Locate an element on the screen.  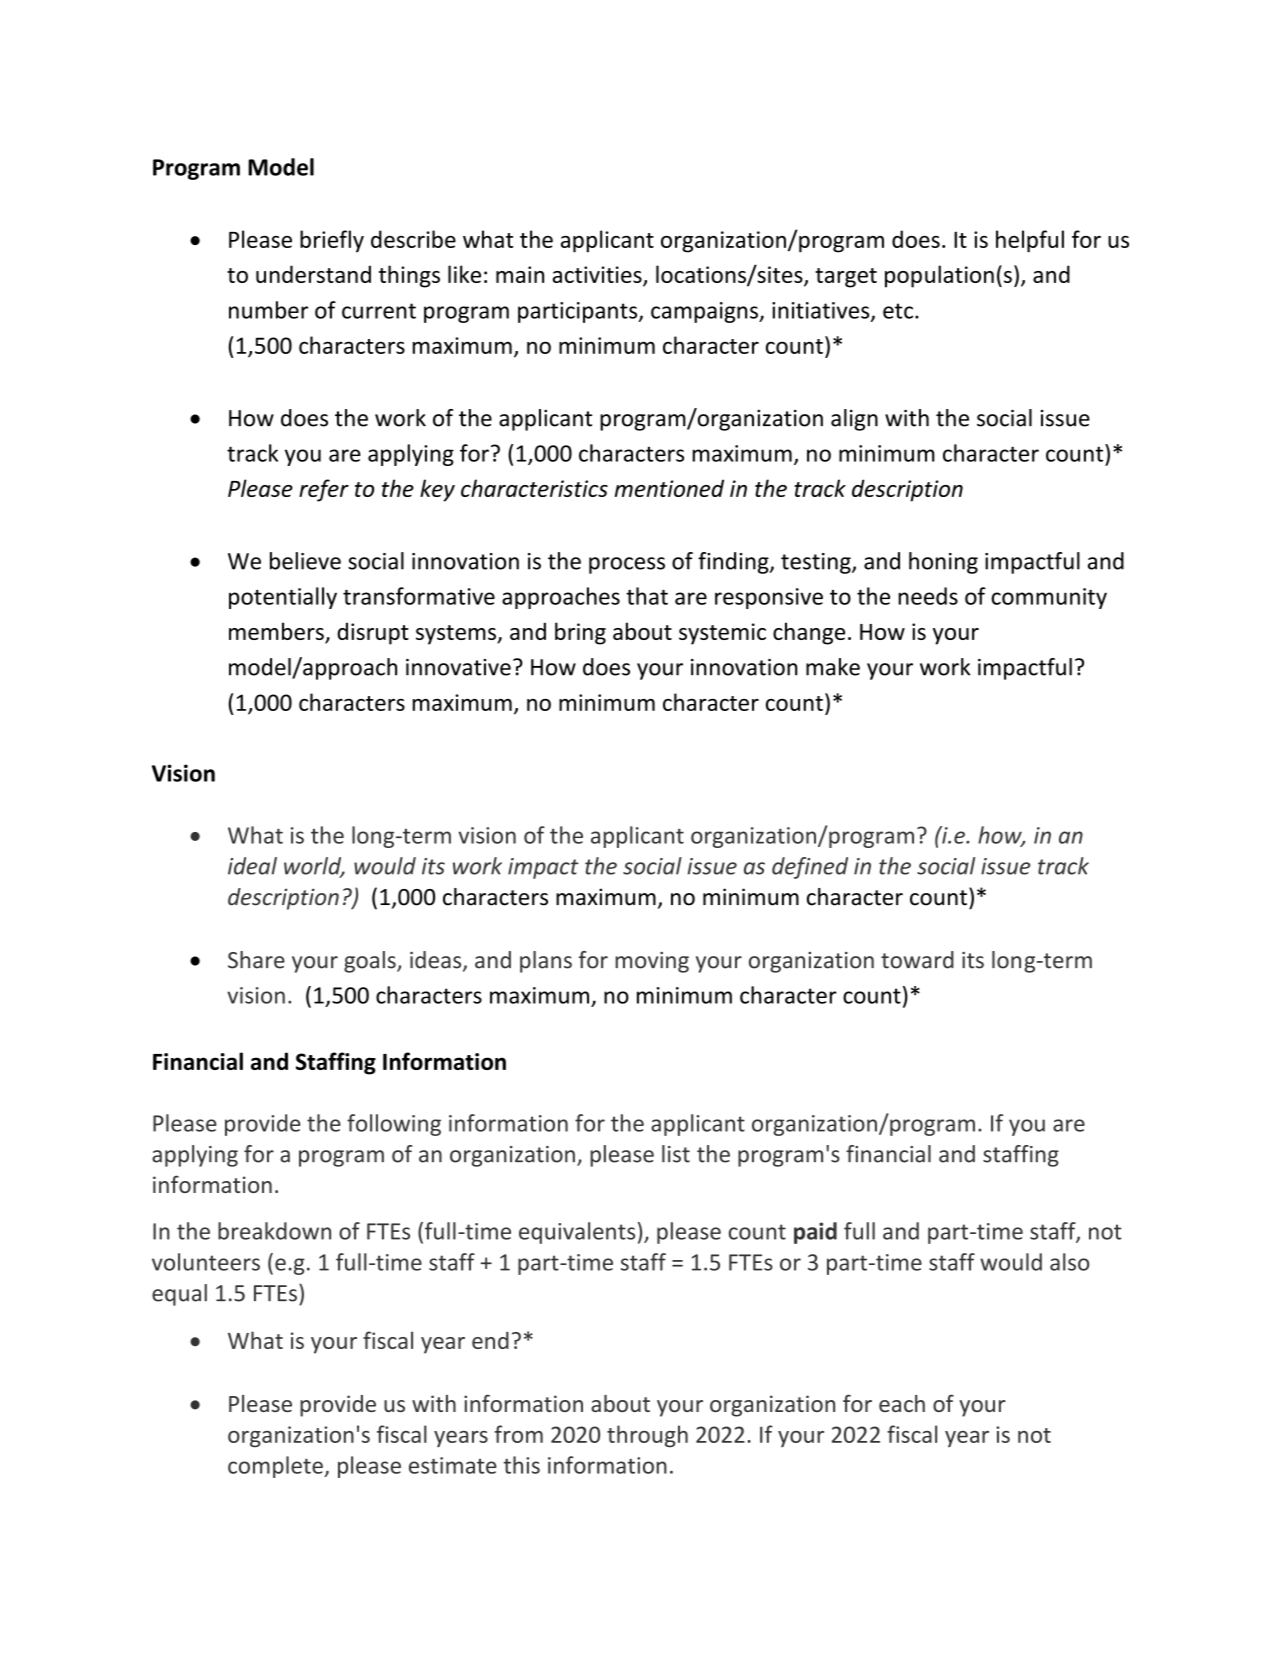
etc is located at coordinates (898, 311).
